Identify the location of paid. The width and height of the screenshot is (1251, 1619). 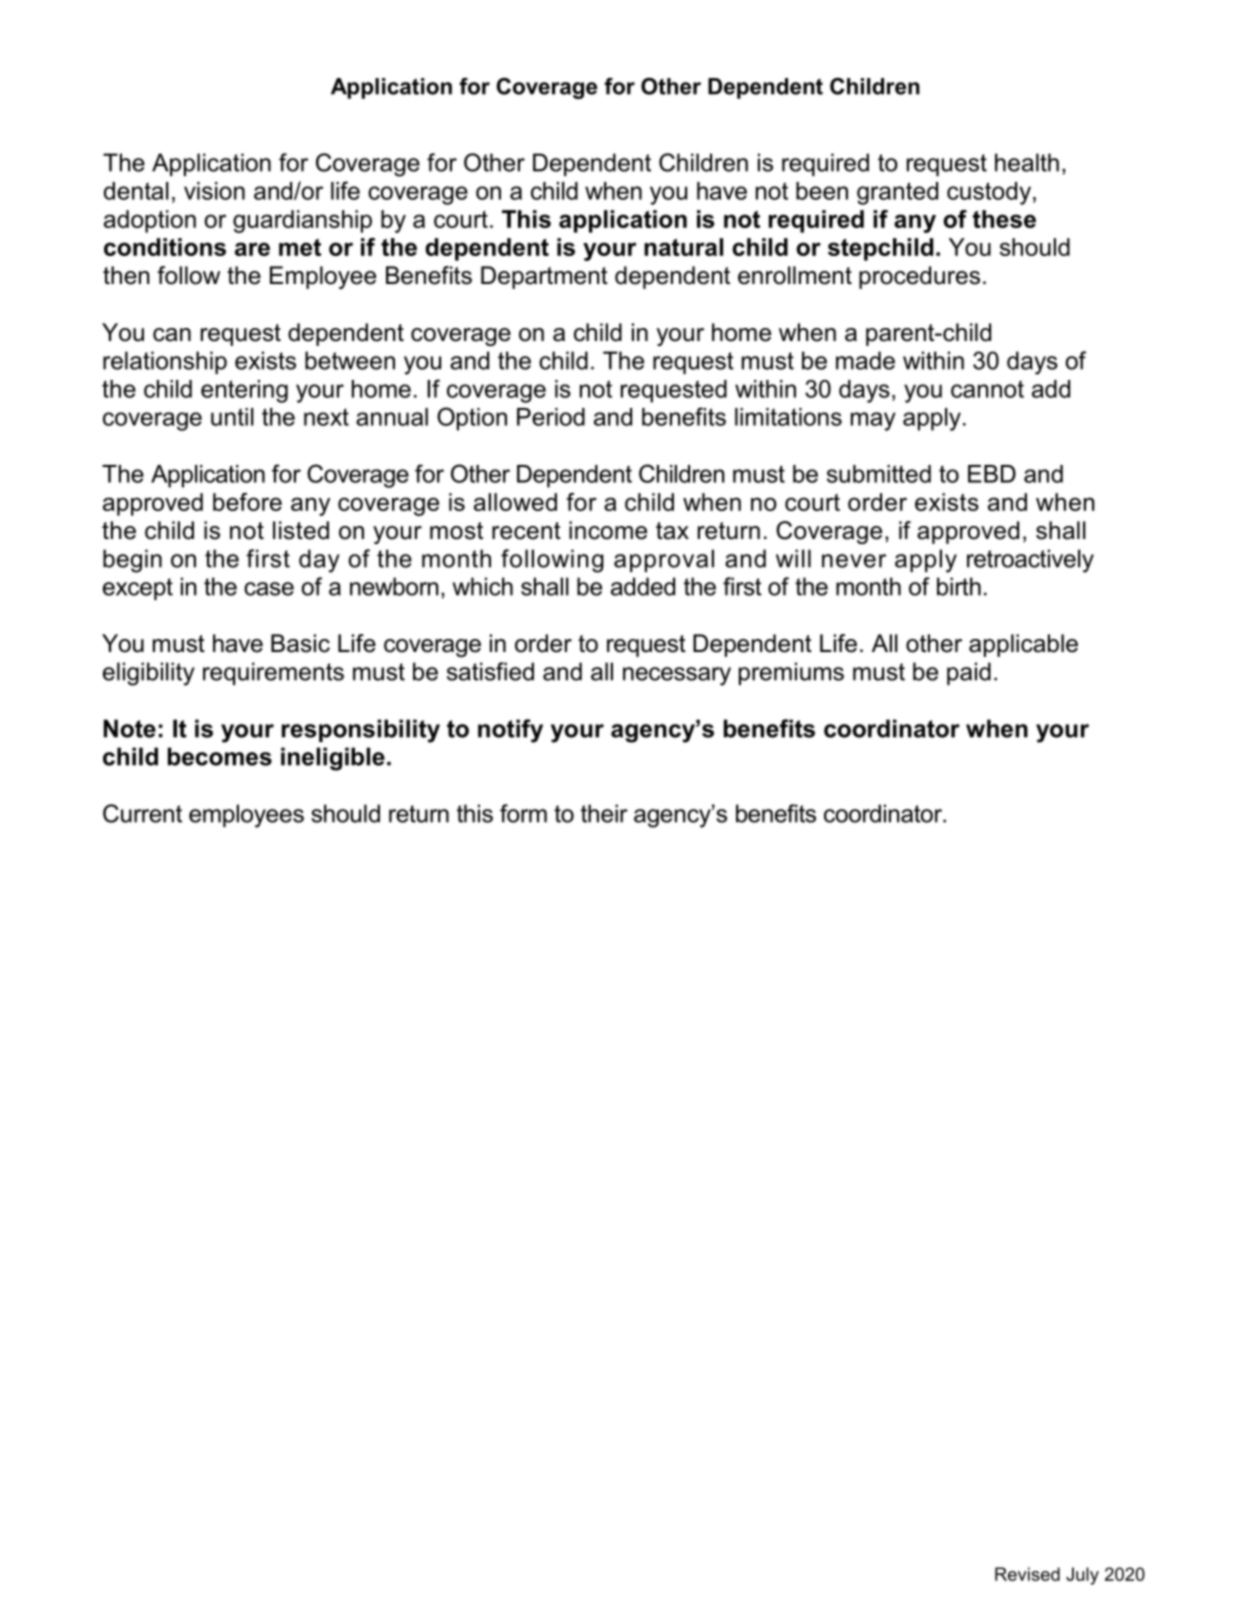
(969, 673).
